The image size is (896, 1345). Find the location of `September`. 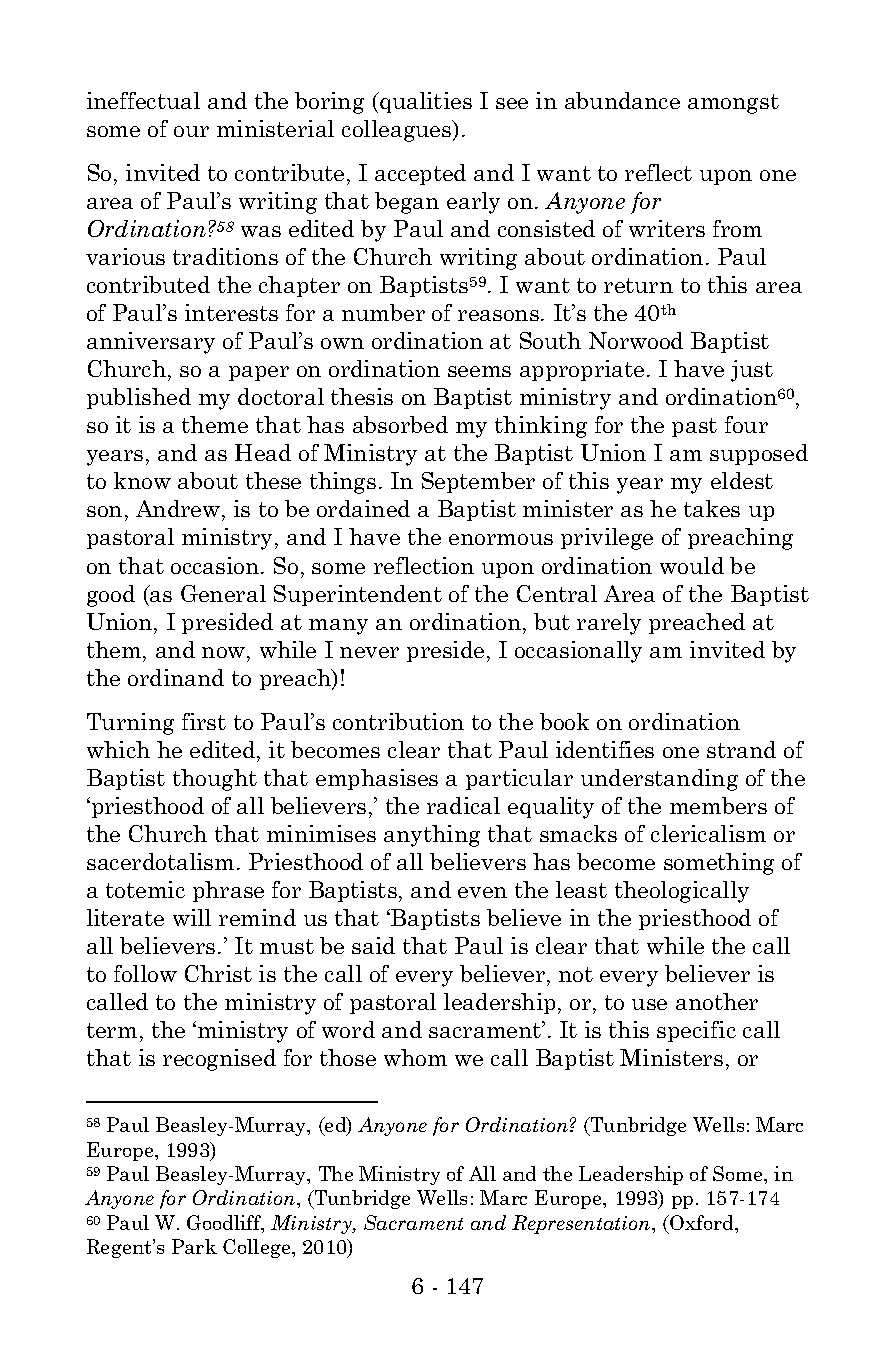

September is located at coordinates (478, 482).
